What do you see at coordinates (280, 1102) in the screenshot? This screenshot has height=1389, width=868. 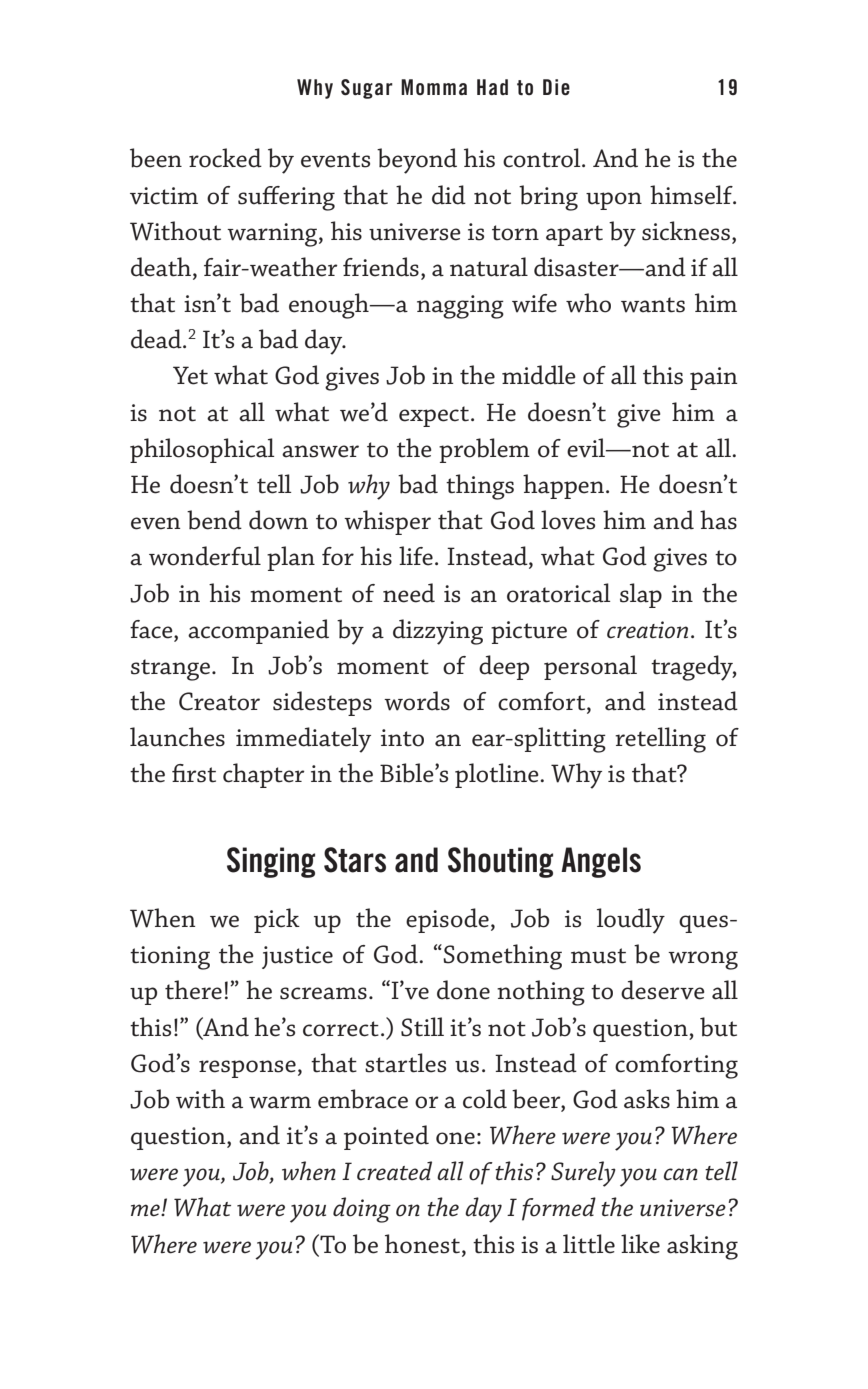 I see `warm` at bounding box center [280, 1102].
